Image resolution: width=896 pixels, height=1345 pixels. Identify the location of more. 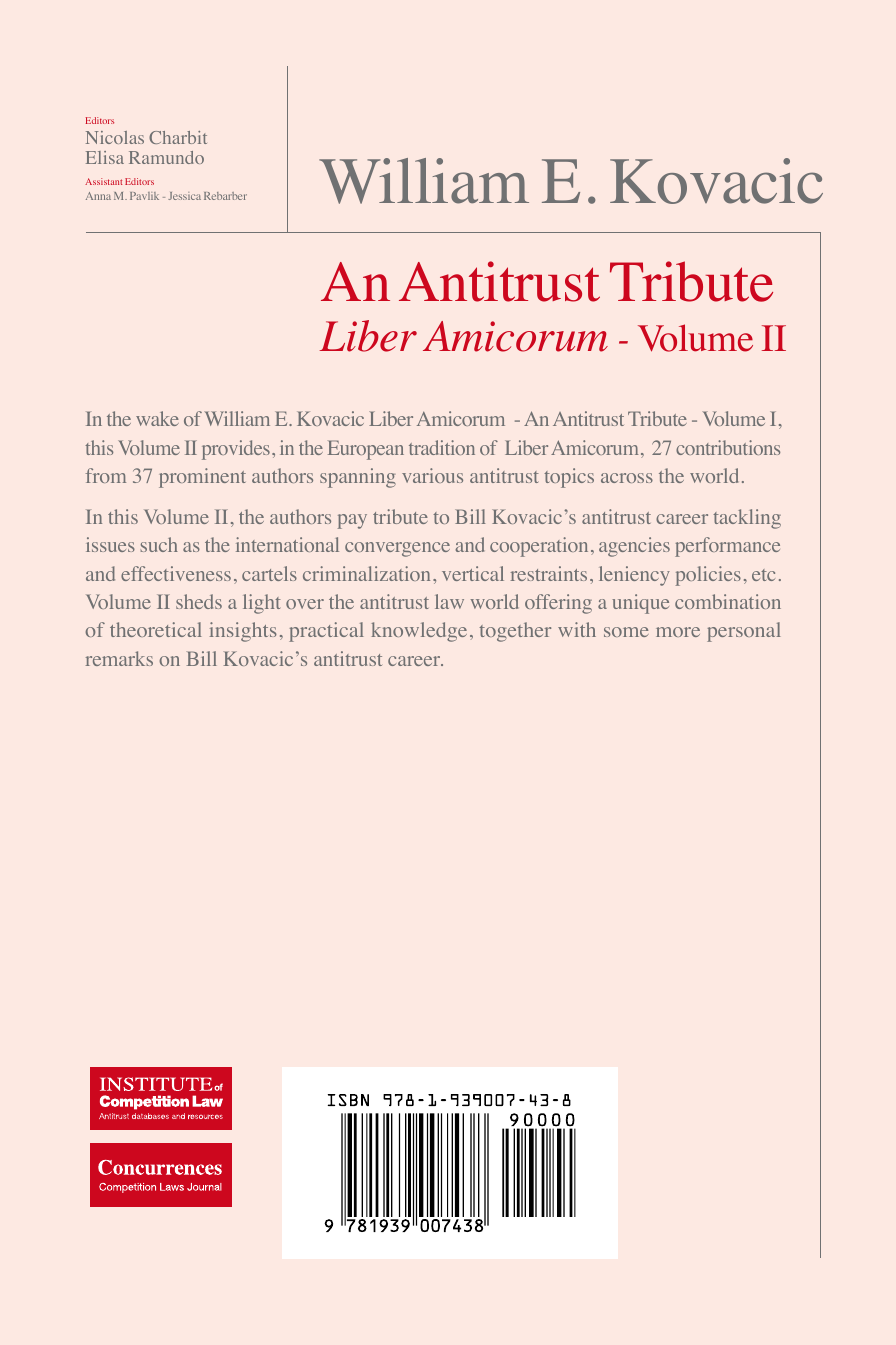
(678, 632).
